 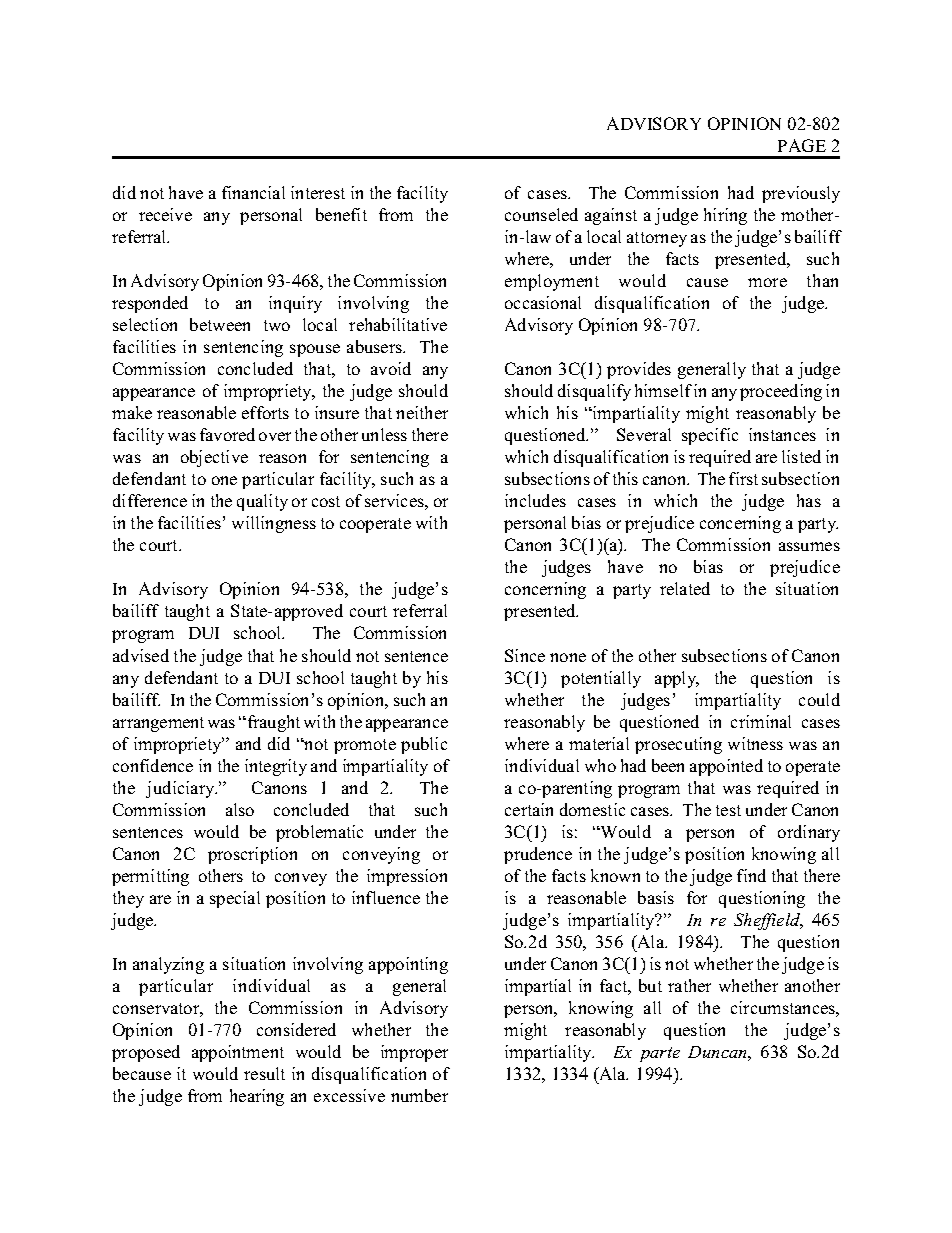 I want to click on favored, so click(x=227, y=434).
